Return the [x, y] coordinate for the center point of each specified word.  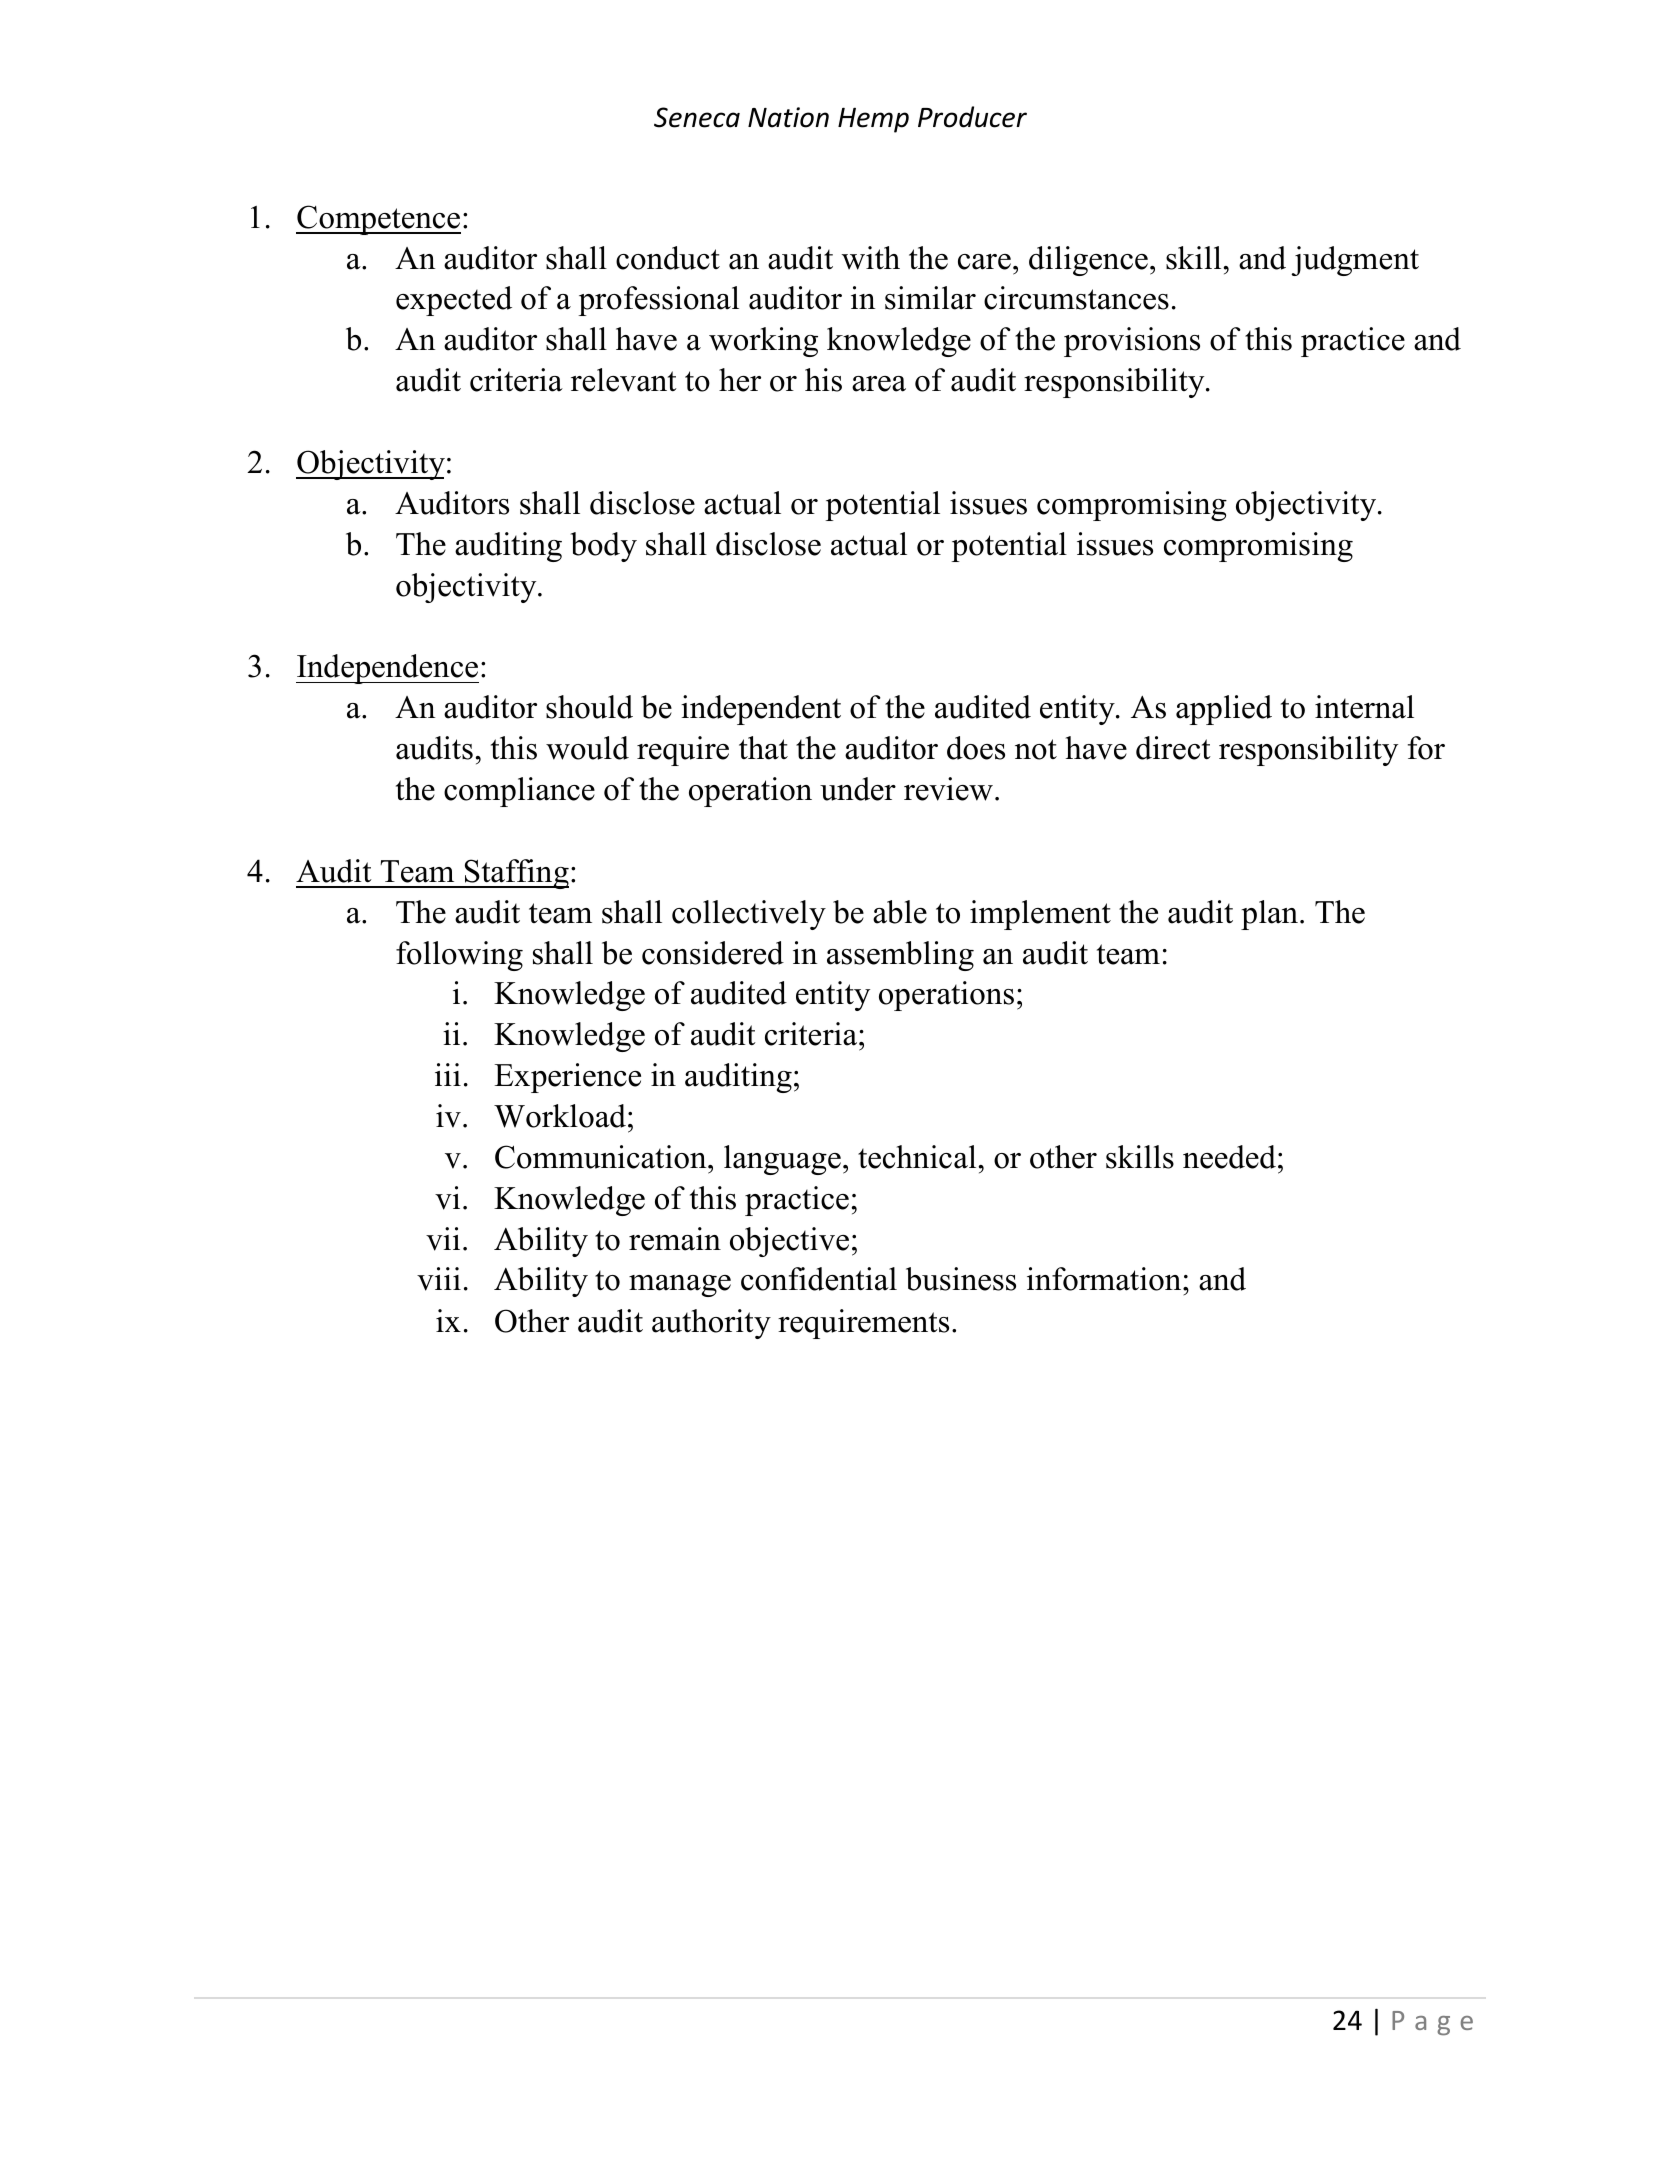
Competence [378, 220]
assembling [900, 956]
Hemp [873, 120]
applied [1224, 710]
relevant [624, 380]
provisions [1132, 342]
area [879, 384]
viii [439, 1279]
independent [761, 710]
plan [1271, 915]
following [459, 956]
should [589, 707]
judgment [1355, 261]
